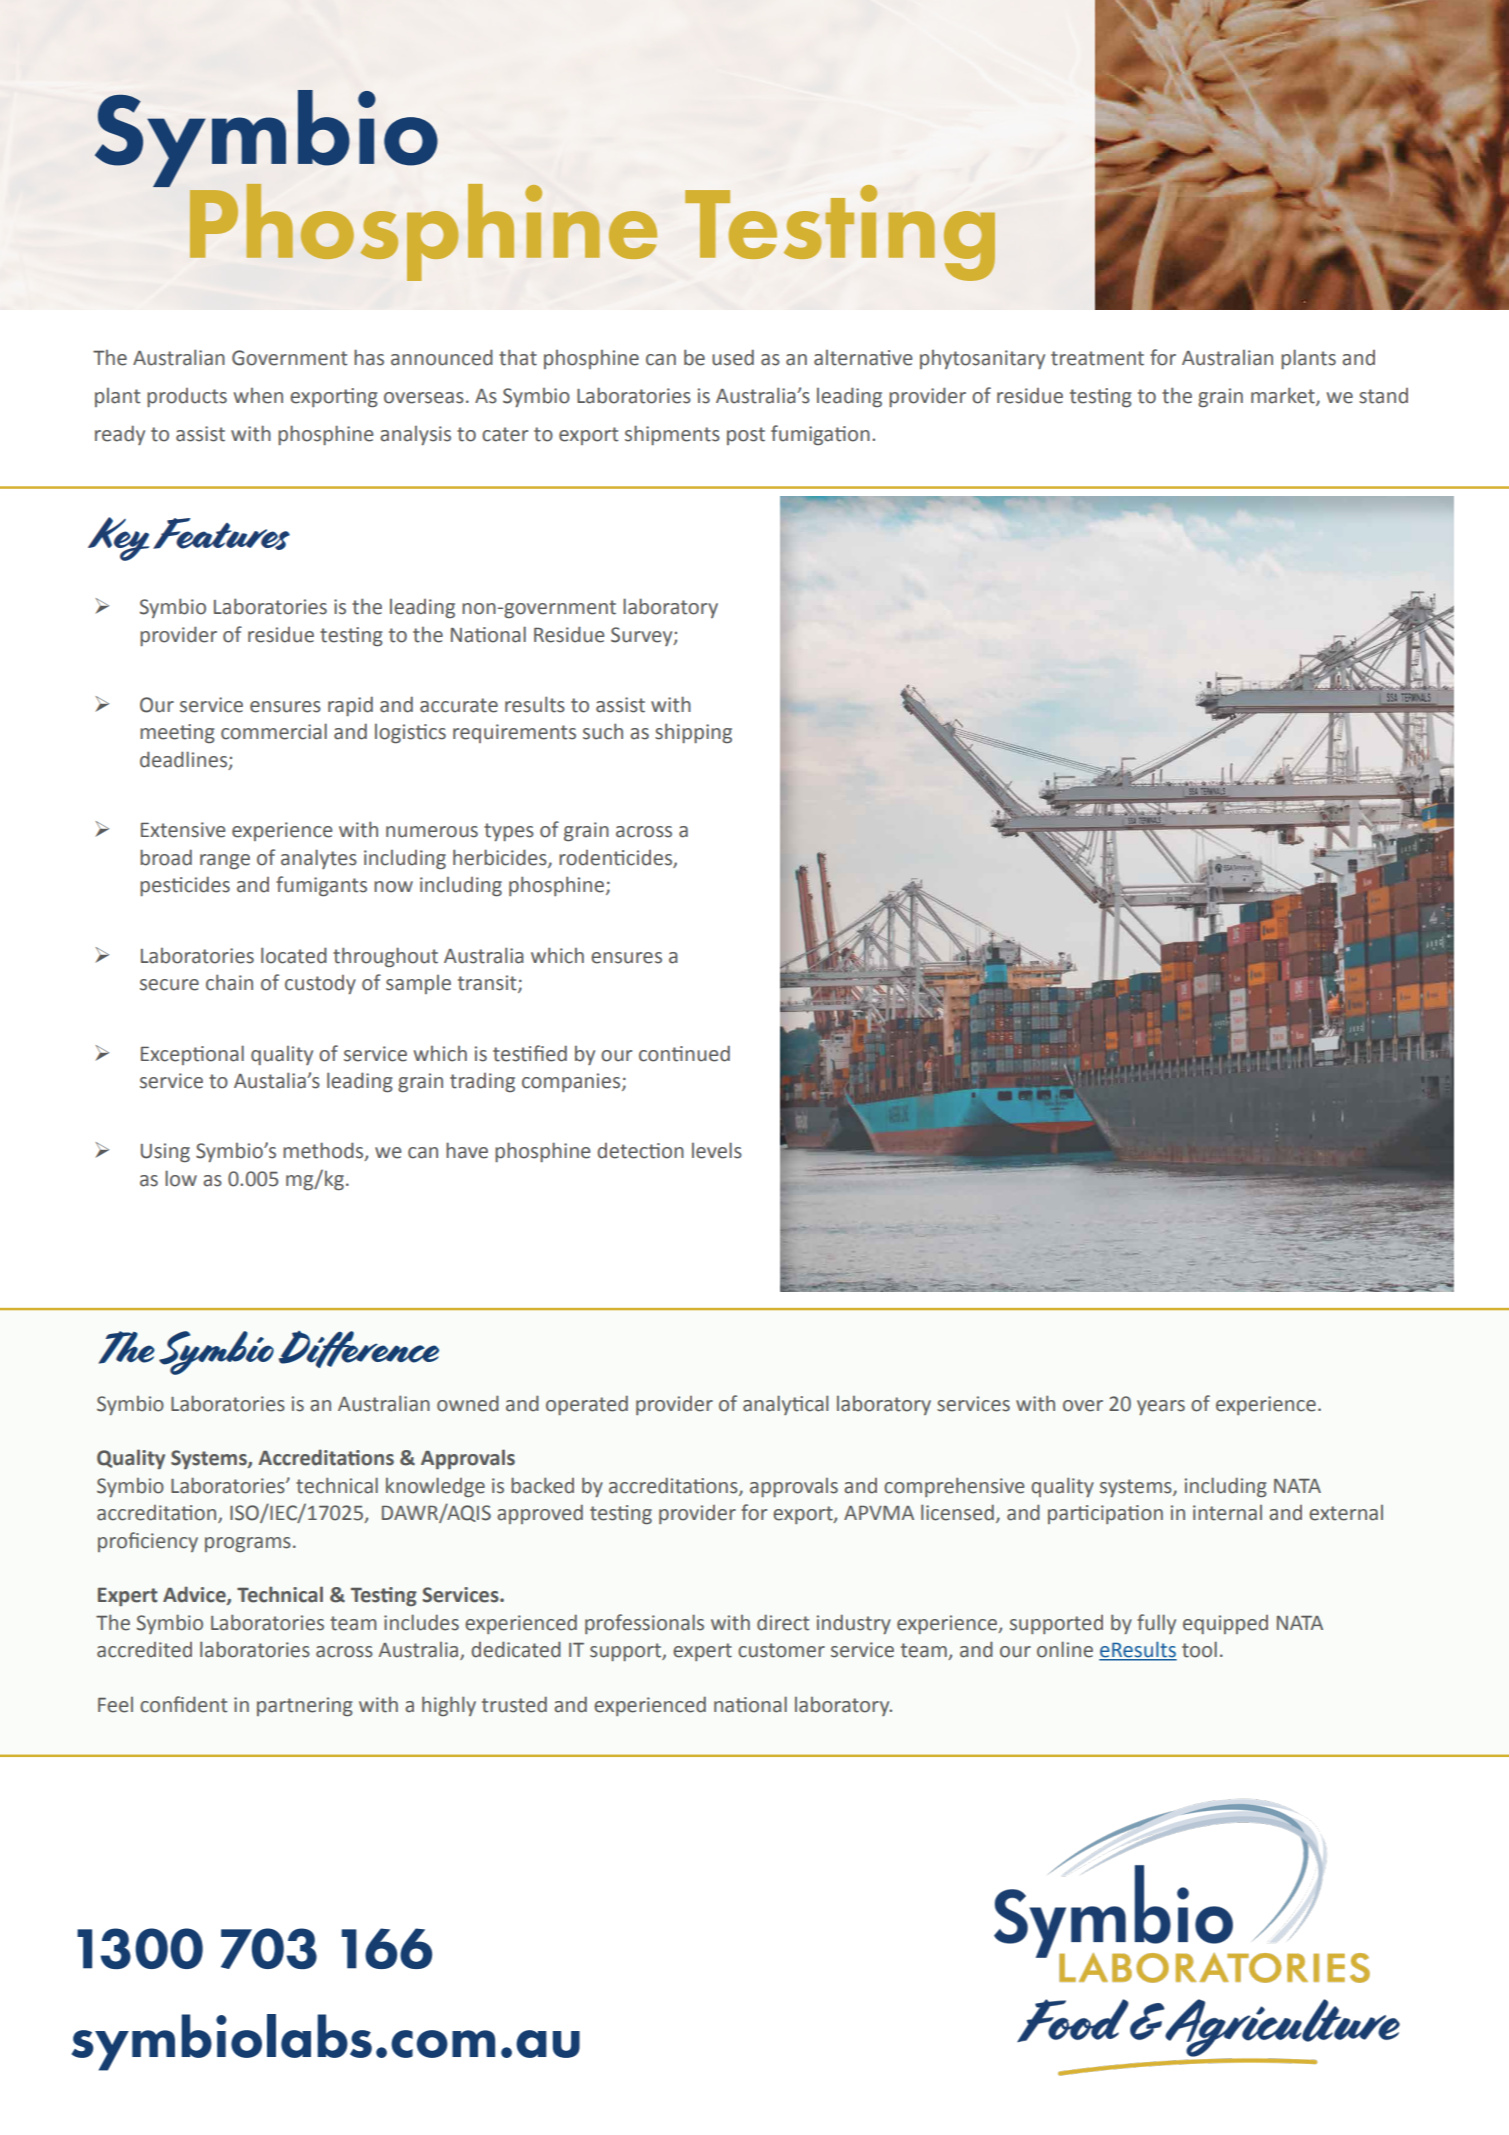  I want to click on Survey, so click(643, 636).
